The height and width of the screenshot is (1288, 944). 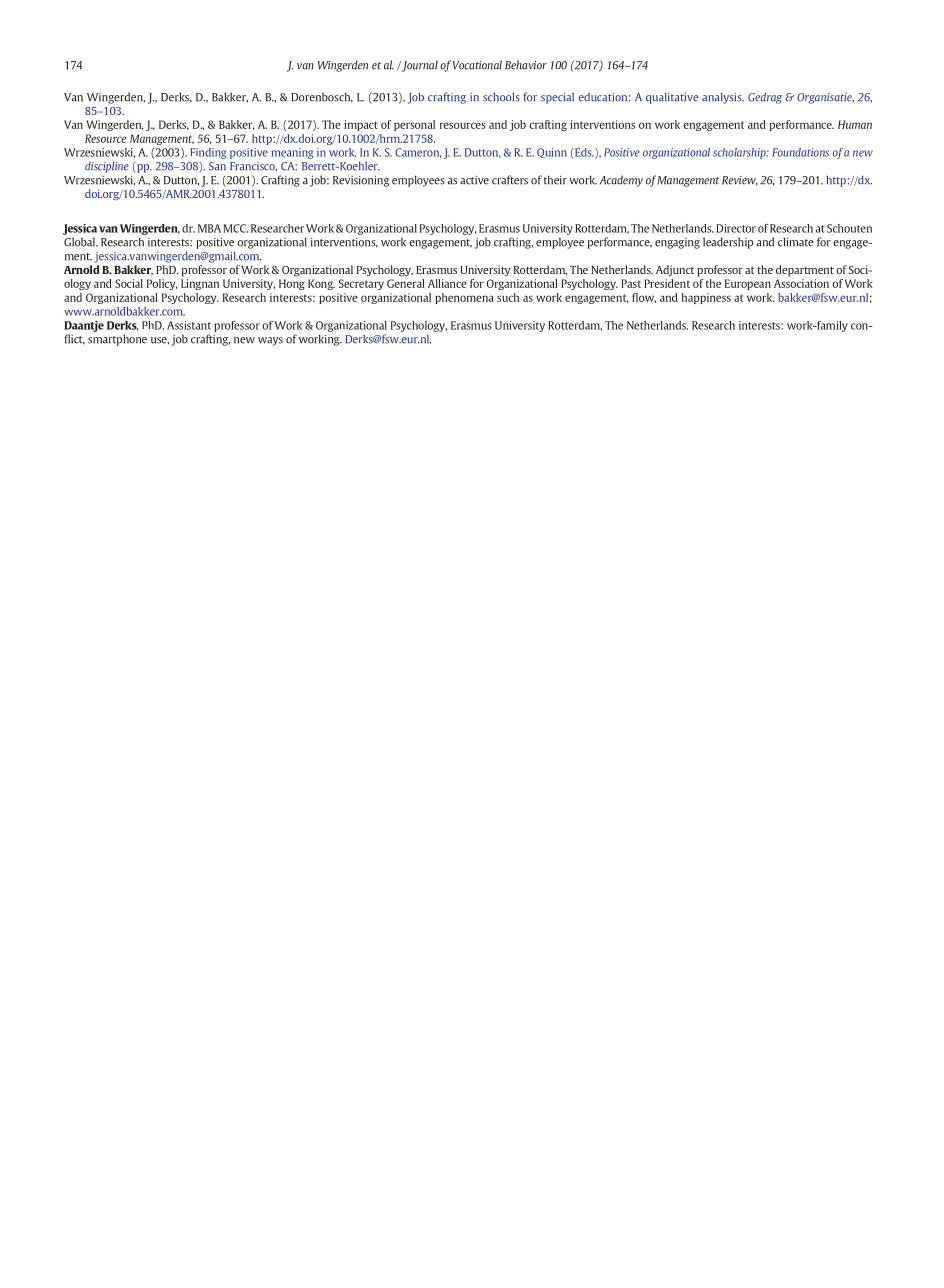 I want to click on Cameron, so click(x=418, y=153).
